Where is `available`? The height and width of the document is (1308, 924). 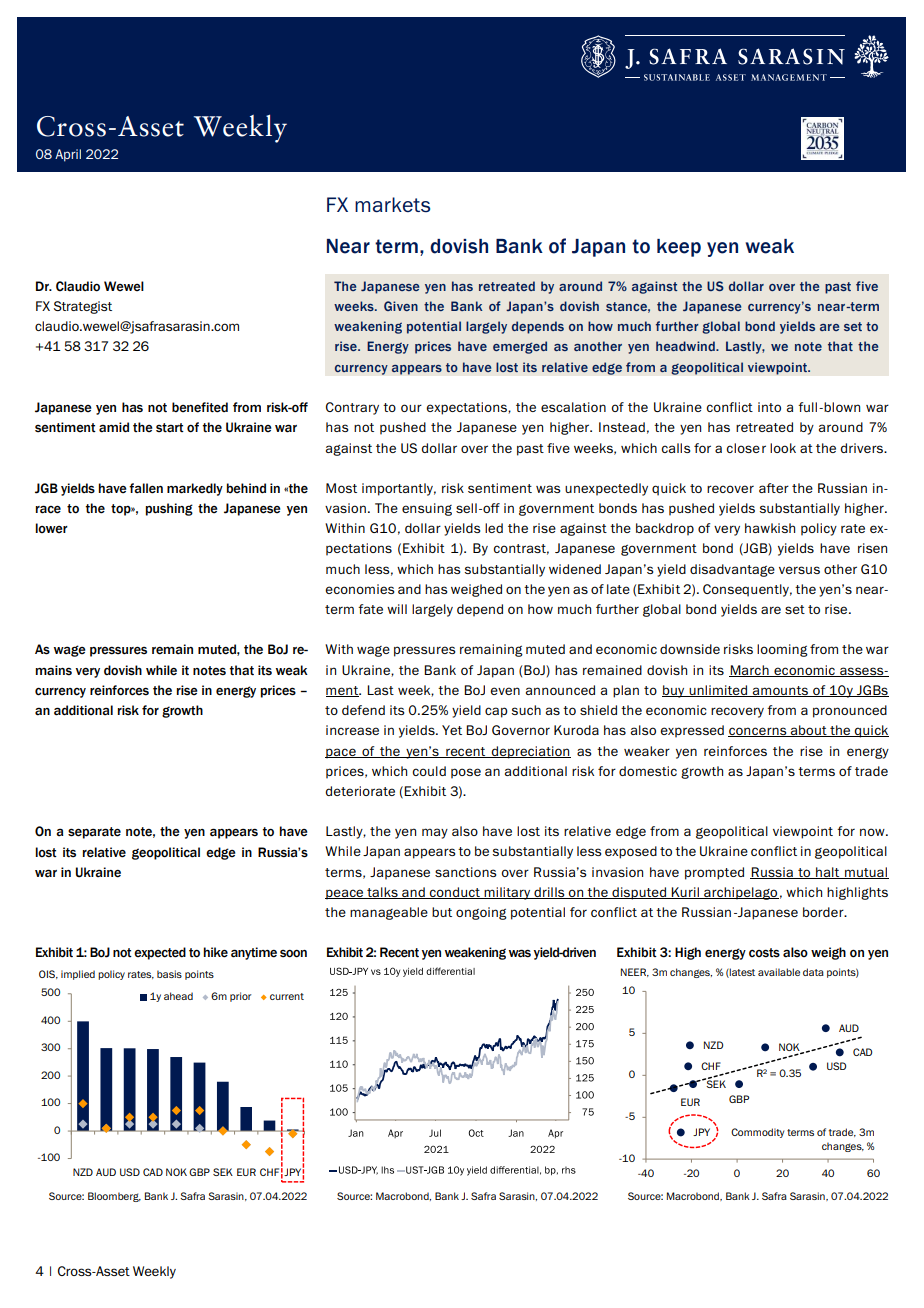 available is located at coordinates (779, 972).
